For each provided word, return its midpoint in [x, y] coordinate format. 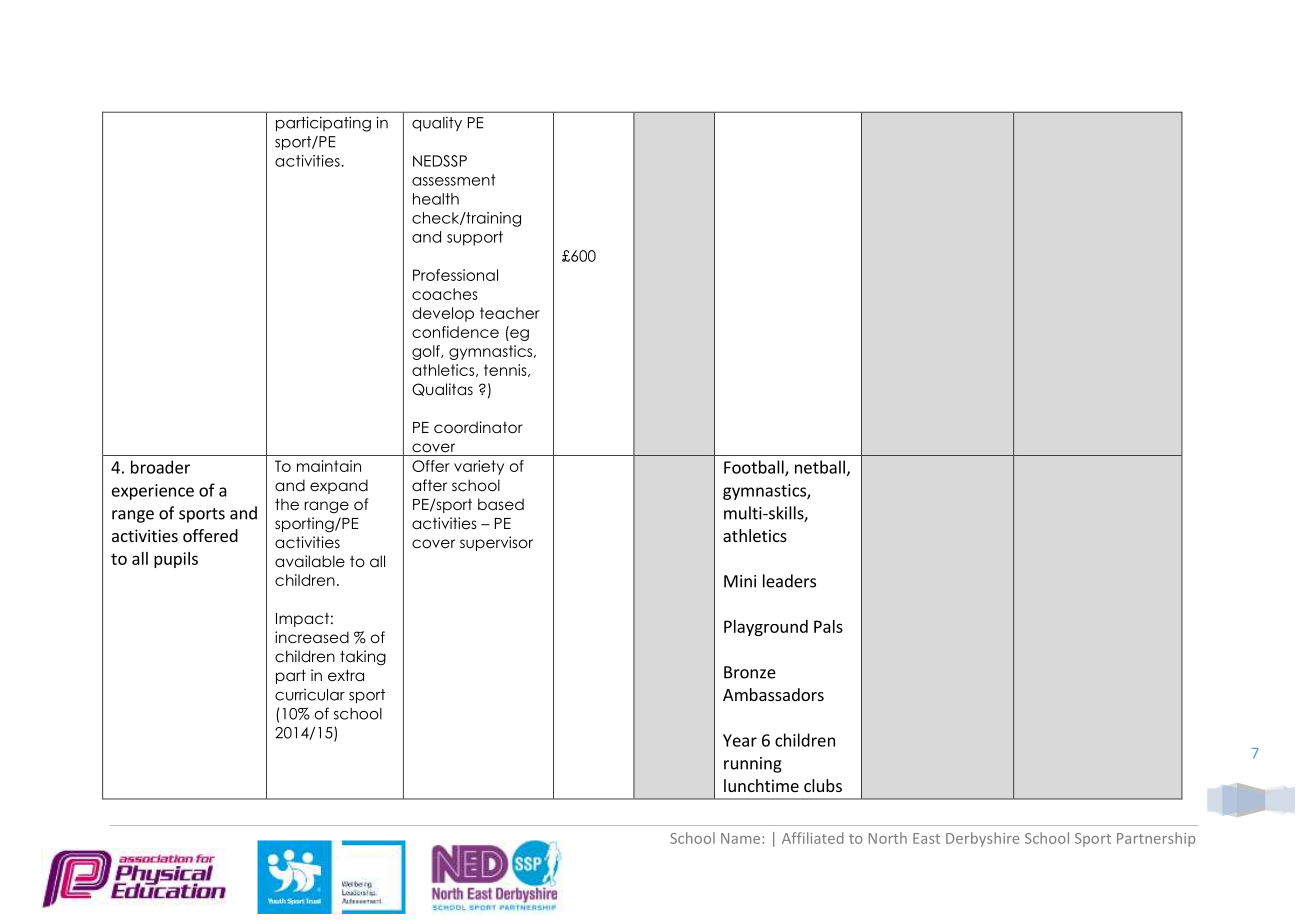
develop [443, 314]
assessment [454, 180]
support [475, 238]
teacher [510, 313]
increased [312, 637]
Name [742, 838]
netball [820, 467]
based [501, 504]
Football [755, 468]
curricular [310, 695]
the [287, 504]
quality [437, 124]
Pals [828, 626]
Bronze [750, 672]
